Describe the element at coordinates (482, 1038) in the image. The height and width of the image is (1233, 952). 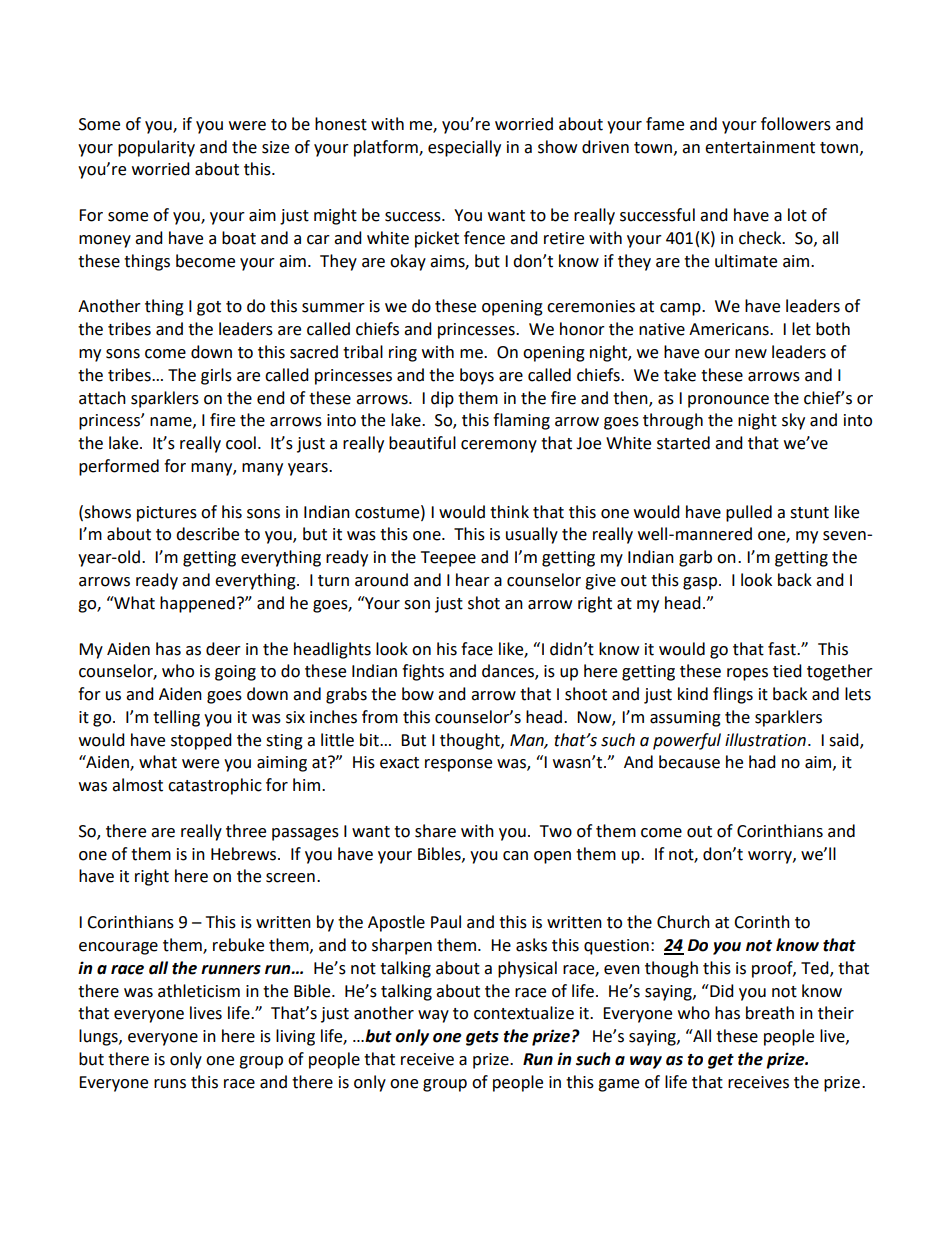
I see `gets` at that location.
